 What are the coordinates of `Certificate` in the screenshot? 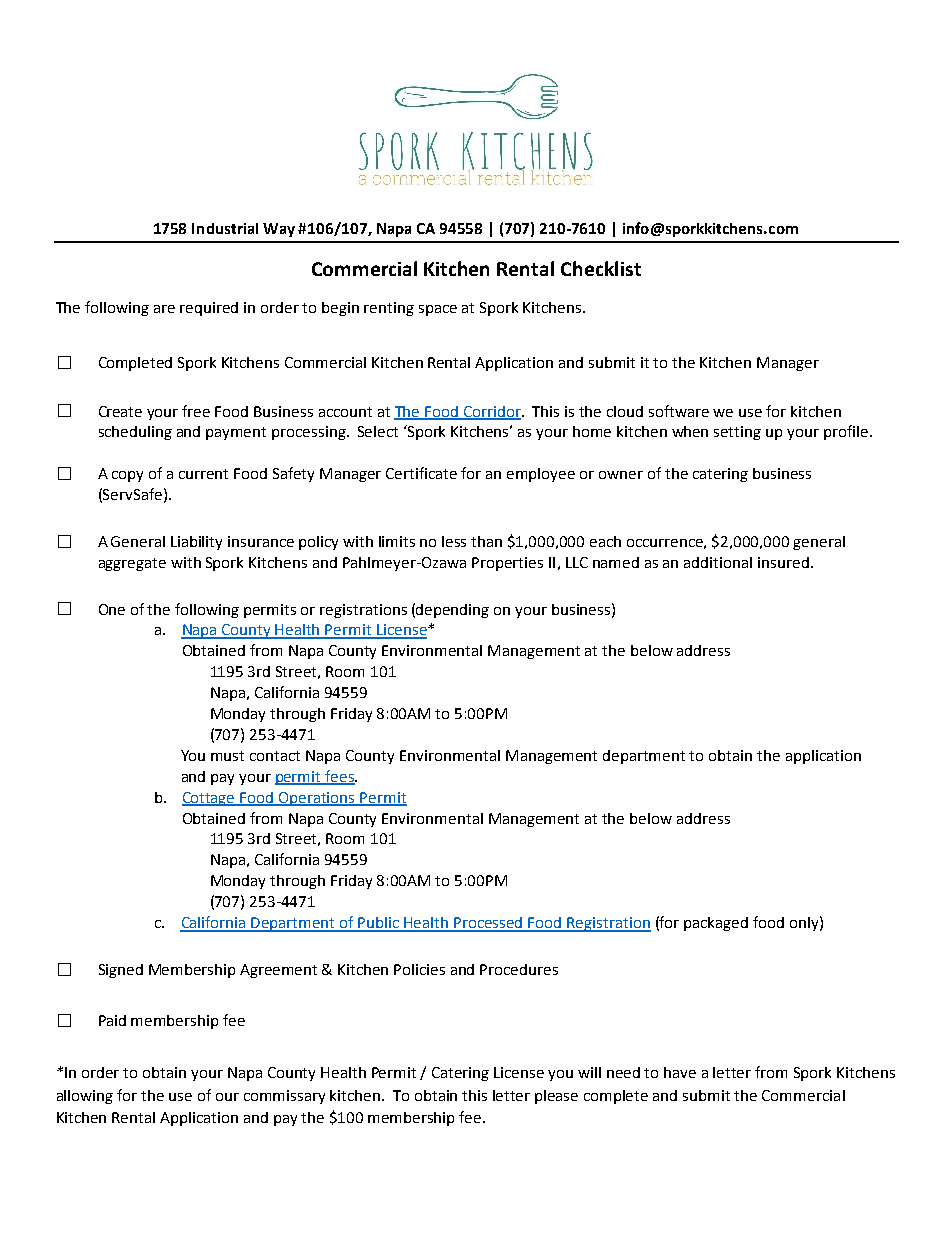 It's located at (421, 473).
